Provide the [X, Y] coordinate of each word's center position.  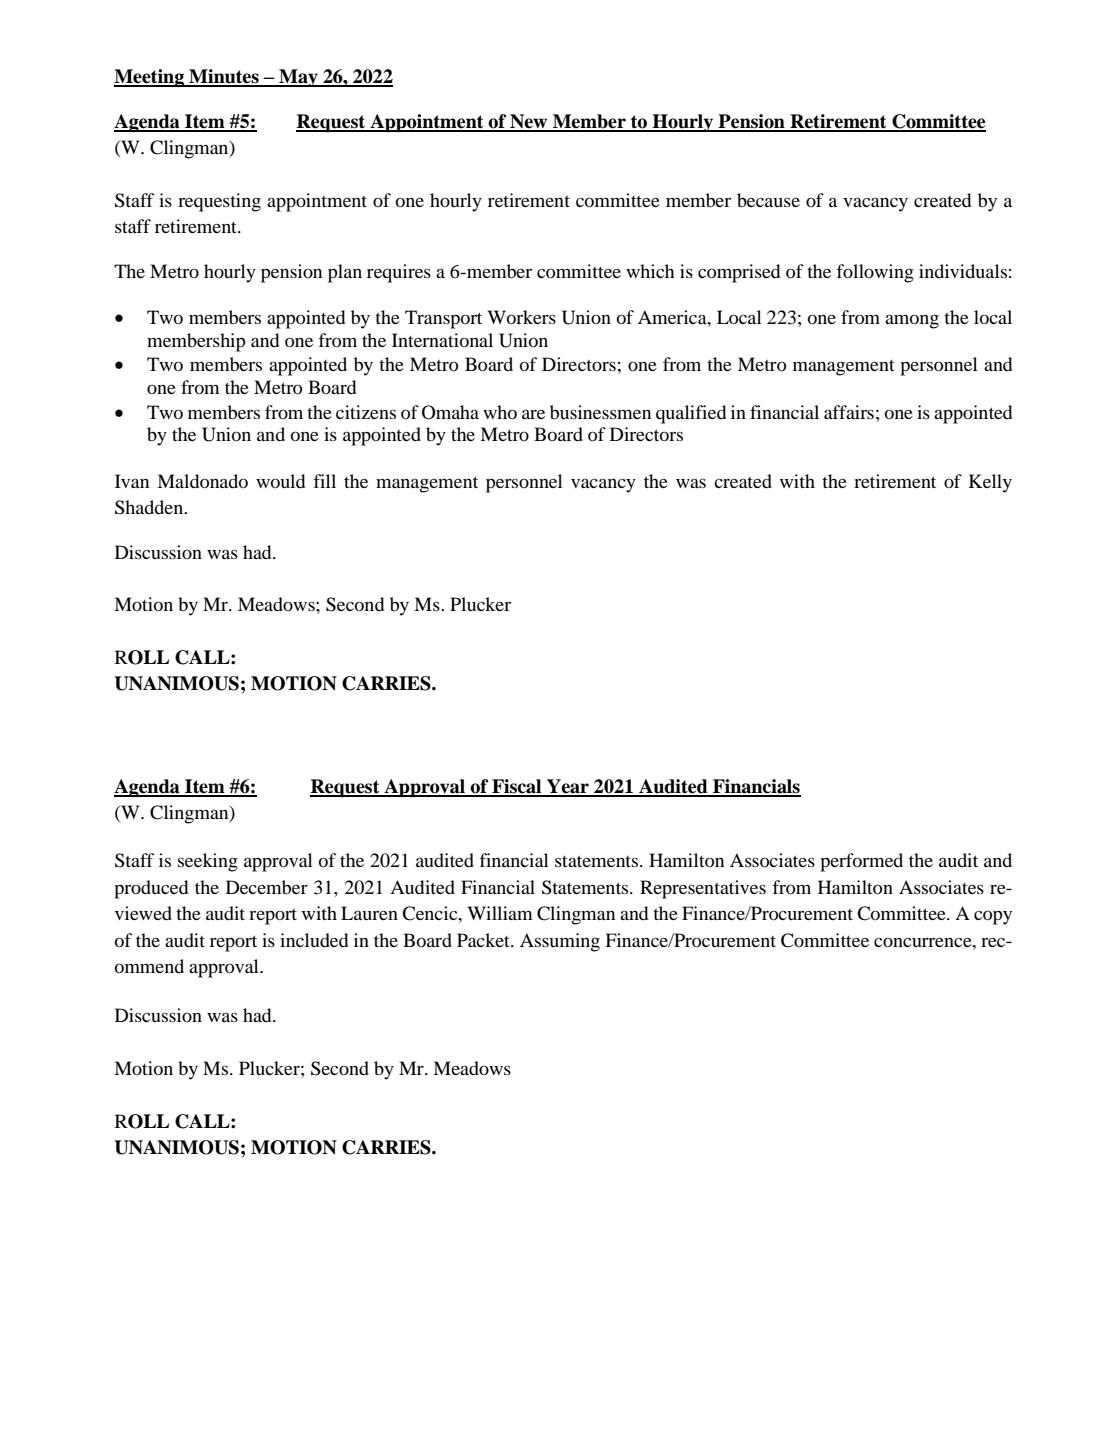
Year [568, 787]
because [768, 200]
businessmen [600, 412]
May [298, 78]
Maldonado [202, 481]
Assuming [560, 942]
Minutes [224, 77]
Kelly [990, 483]
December [267, 887]
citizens [366, 412]
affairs [849, 412]
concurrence [924, 942]
